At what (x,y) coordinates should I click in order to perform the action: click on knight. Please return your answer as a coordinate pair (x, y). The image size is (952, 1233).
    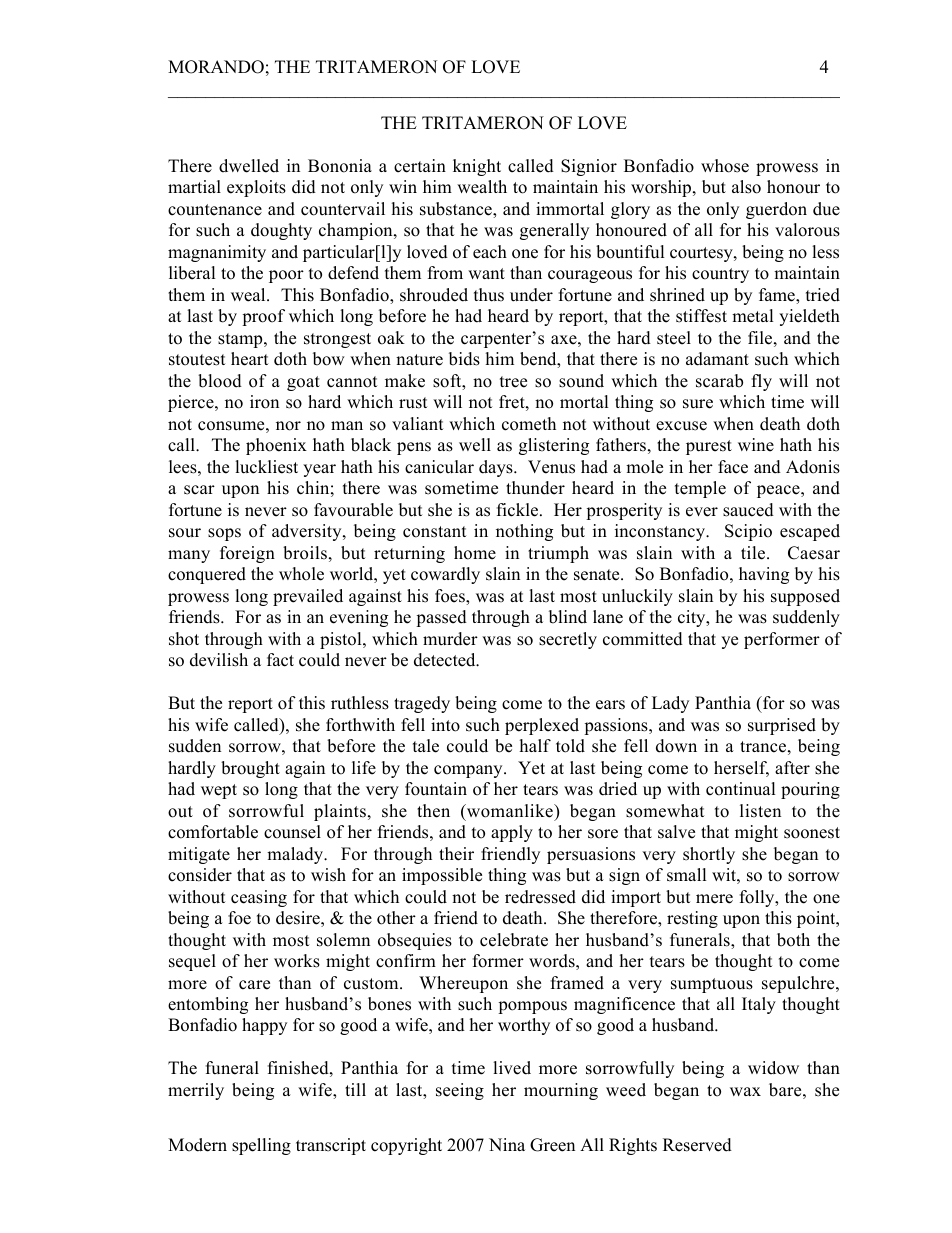
    Looking at the image, I should click on (477, 167).
